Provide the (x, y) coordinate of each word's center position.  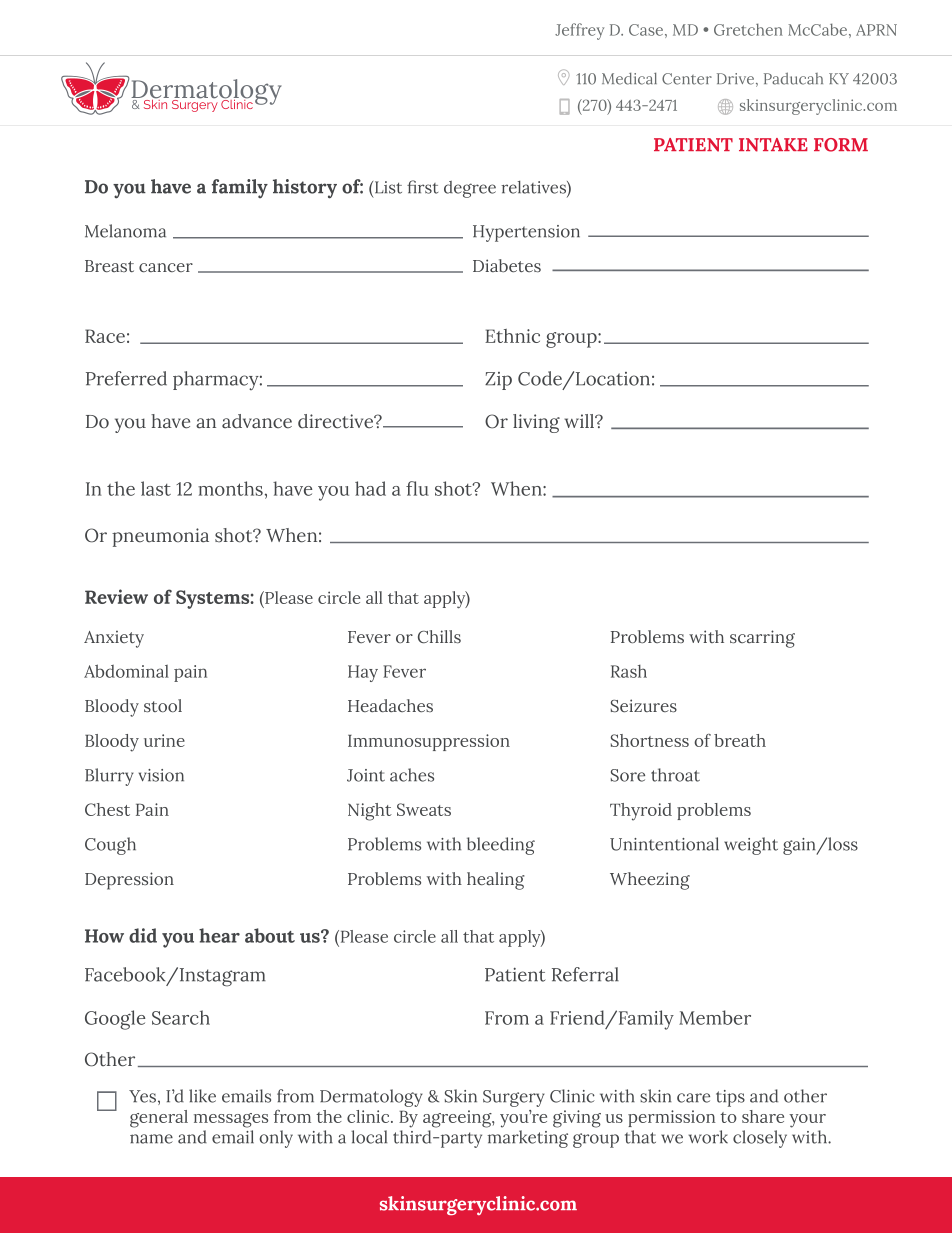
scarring (762, 639)
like (202, 1096)
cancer (166, 267)
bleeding (501, 846)
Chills (439, 636)
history (305, 189)
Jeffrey (579, 31)
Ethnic (512, 336)
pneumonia (160, 537)
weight (751, 846)
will (580, 421)
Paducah (793, 78)
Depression (129, 881)
